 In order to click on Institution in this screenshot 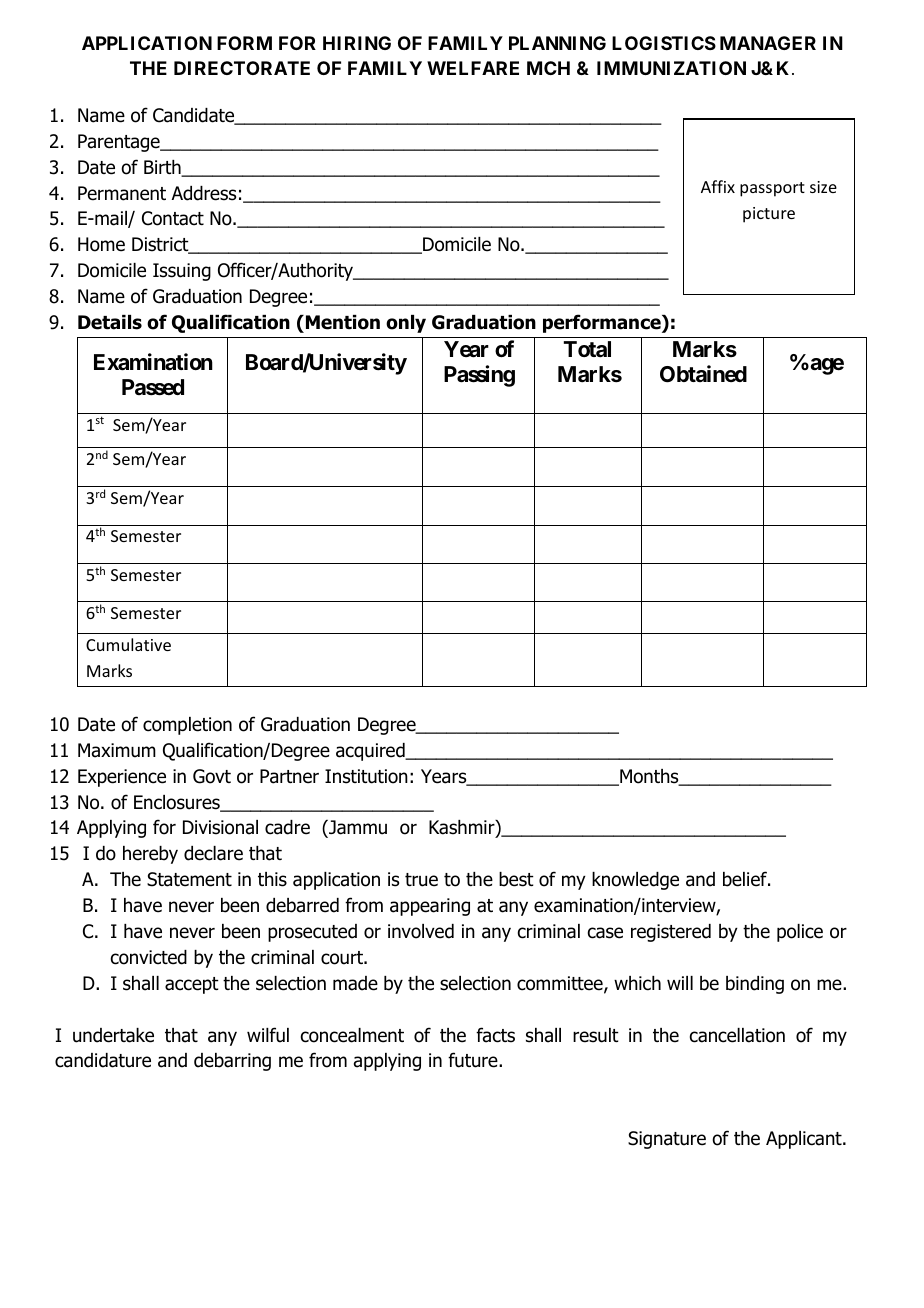, I will do `click(366, 776)`.
